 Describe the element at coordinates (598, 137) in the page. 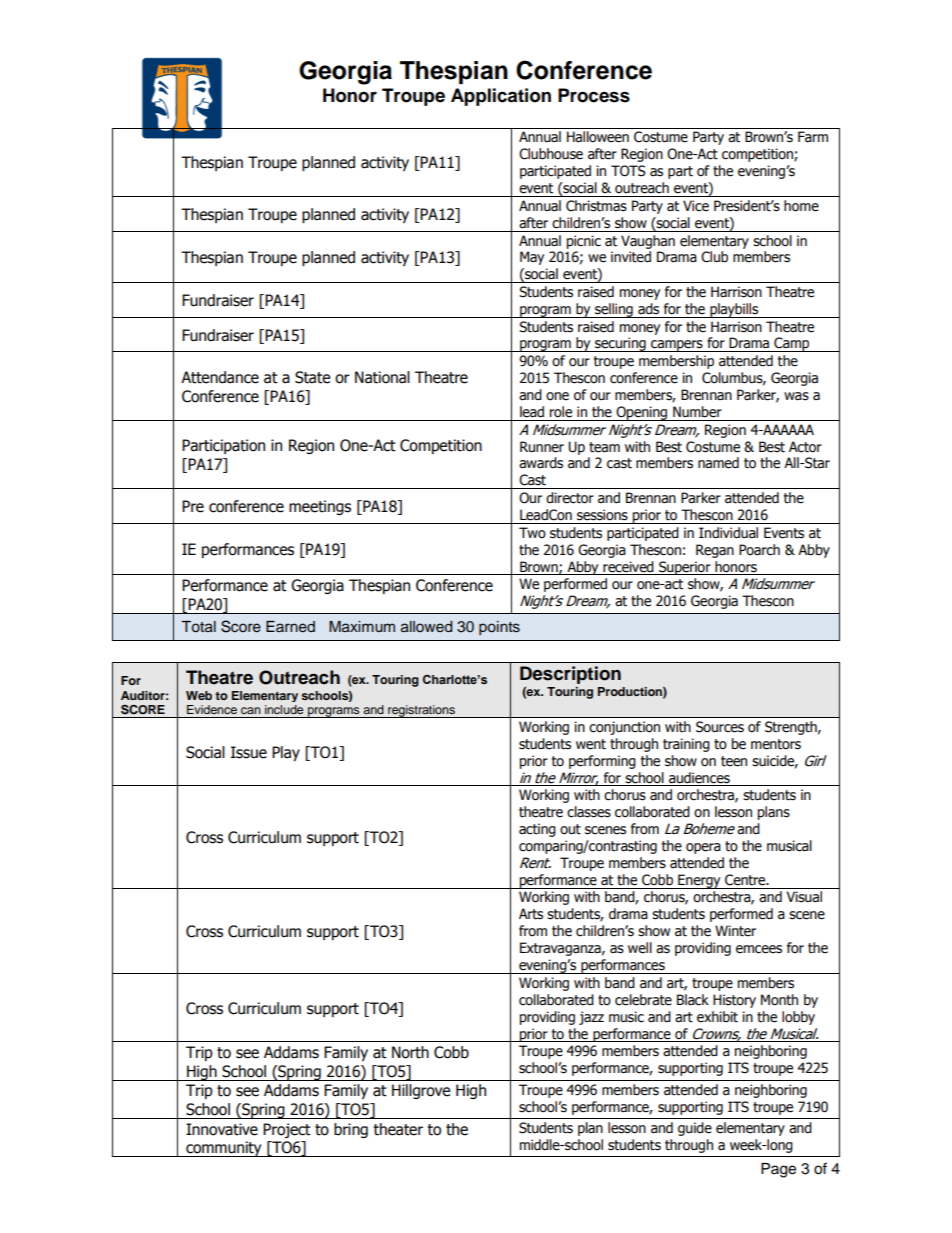

I see `Halloween` at that location.
